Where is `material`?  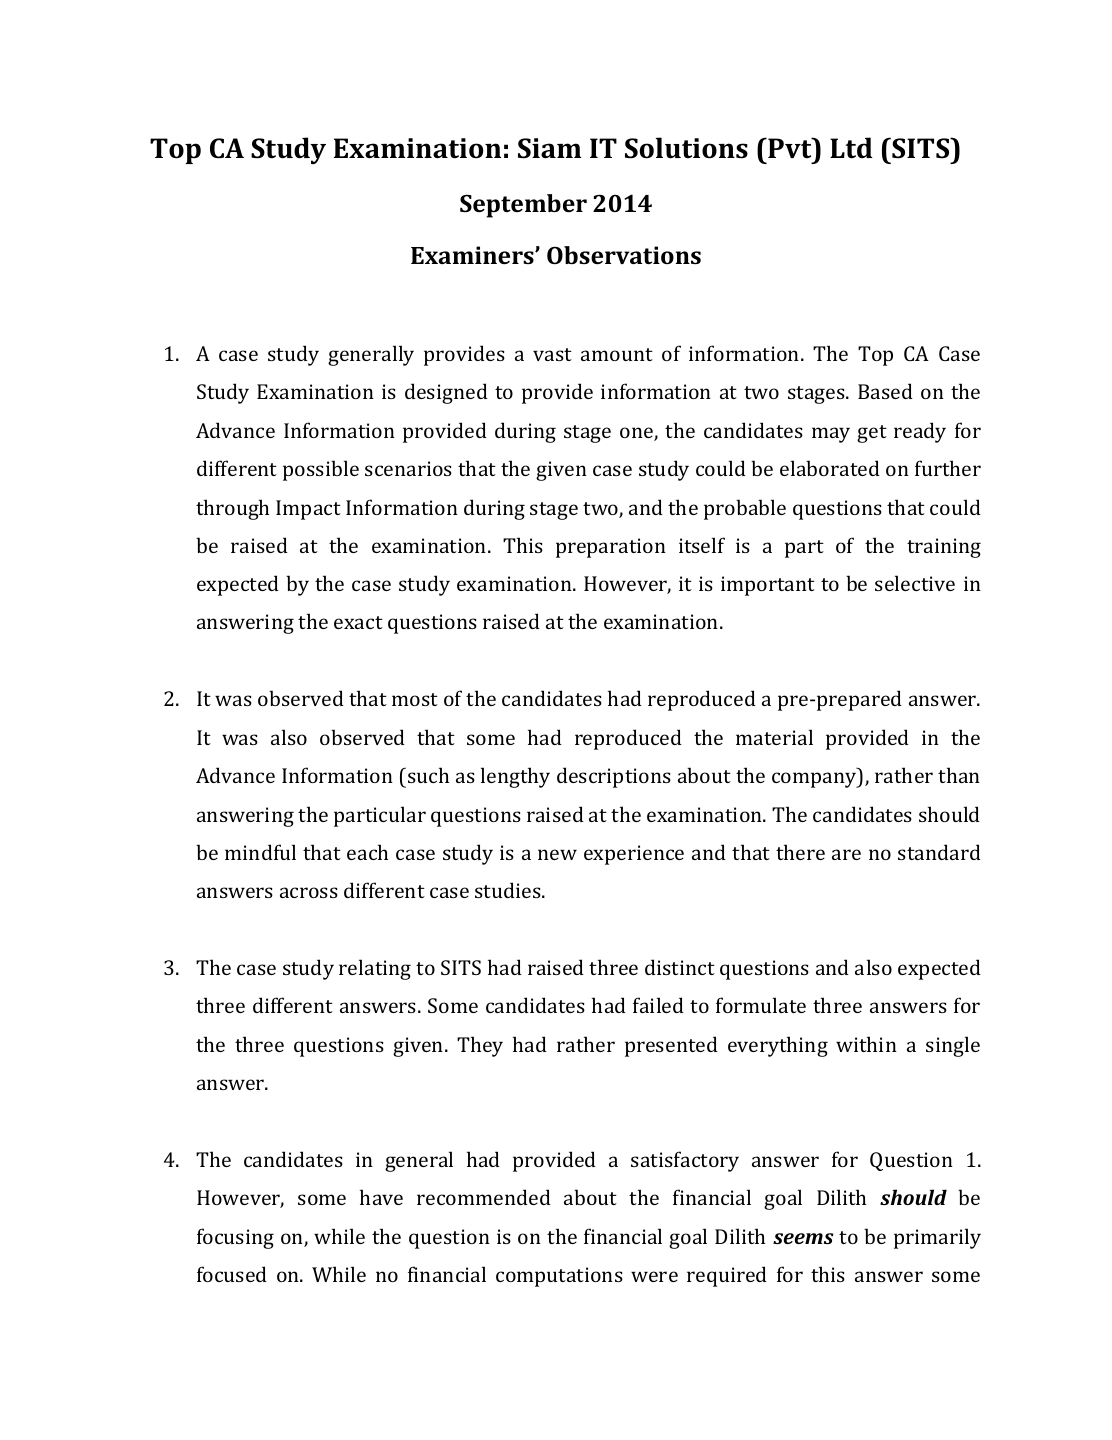
material is located at coordinates (774, 737).
